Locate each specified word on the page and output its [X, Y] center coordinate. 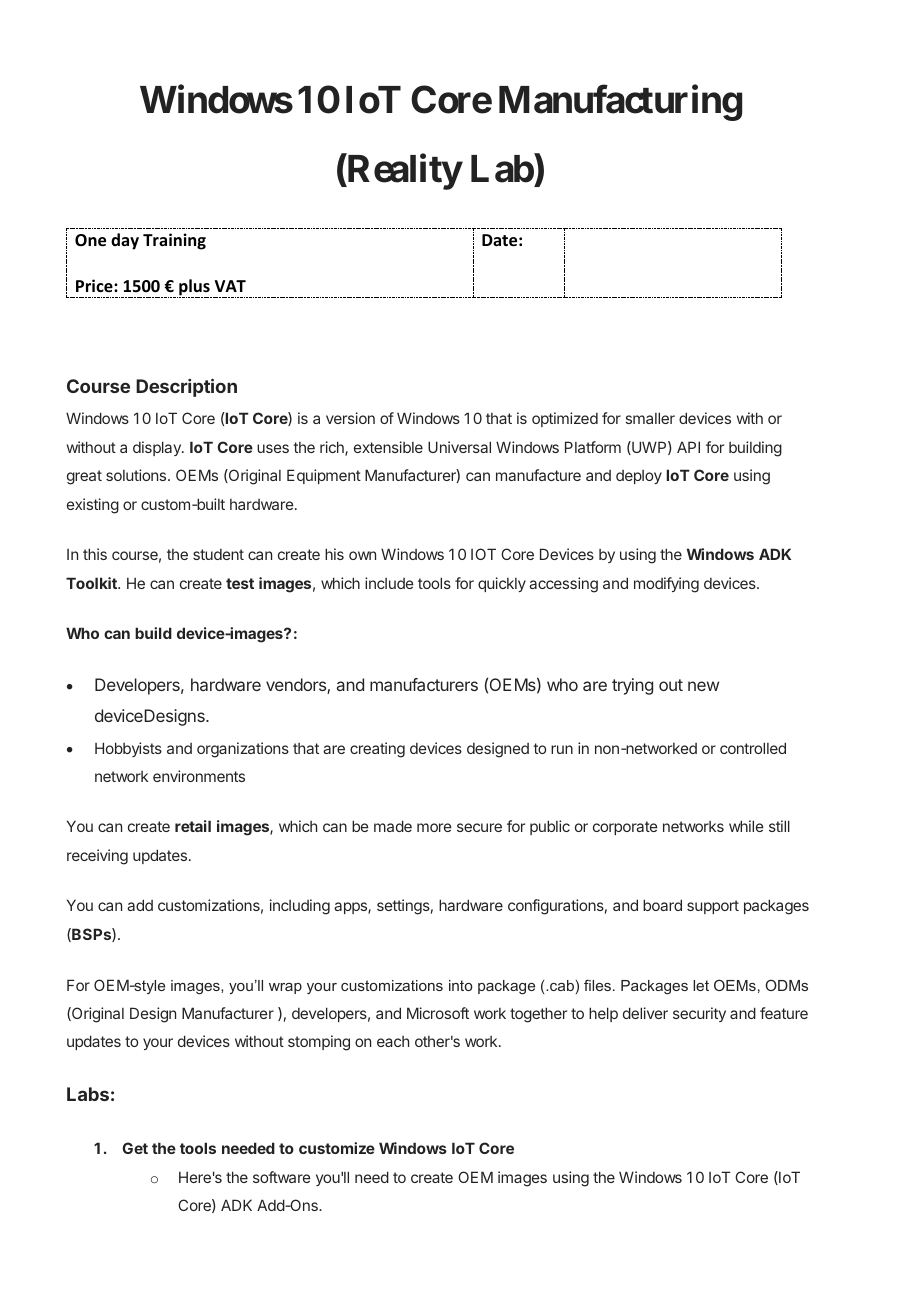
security [699, 1014]
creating [377, 750]
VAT [230, 286]
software [282, 1177]
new [703, 686]
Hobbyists [128, 749]
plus [194, 288]
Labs [88, 1094]
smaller [650, 418]
